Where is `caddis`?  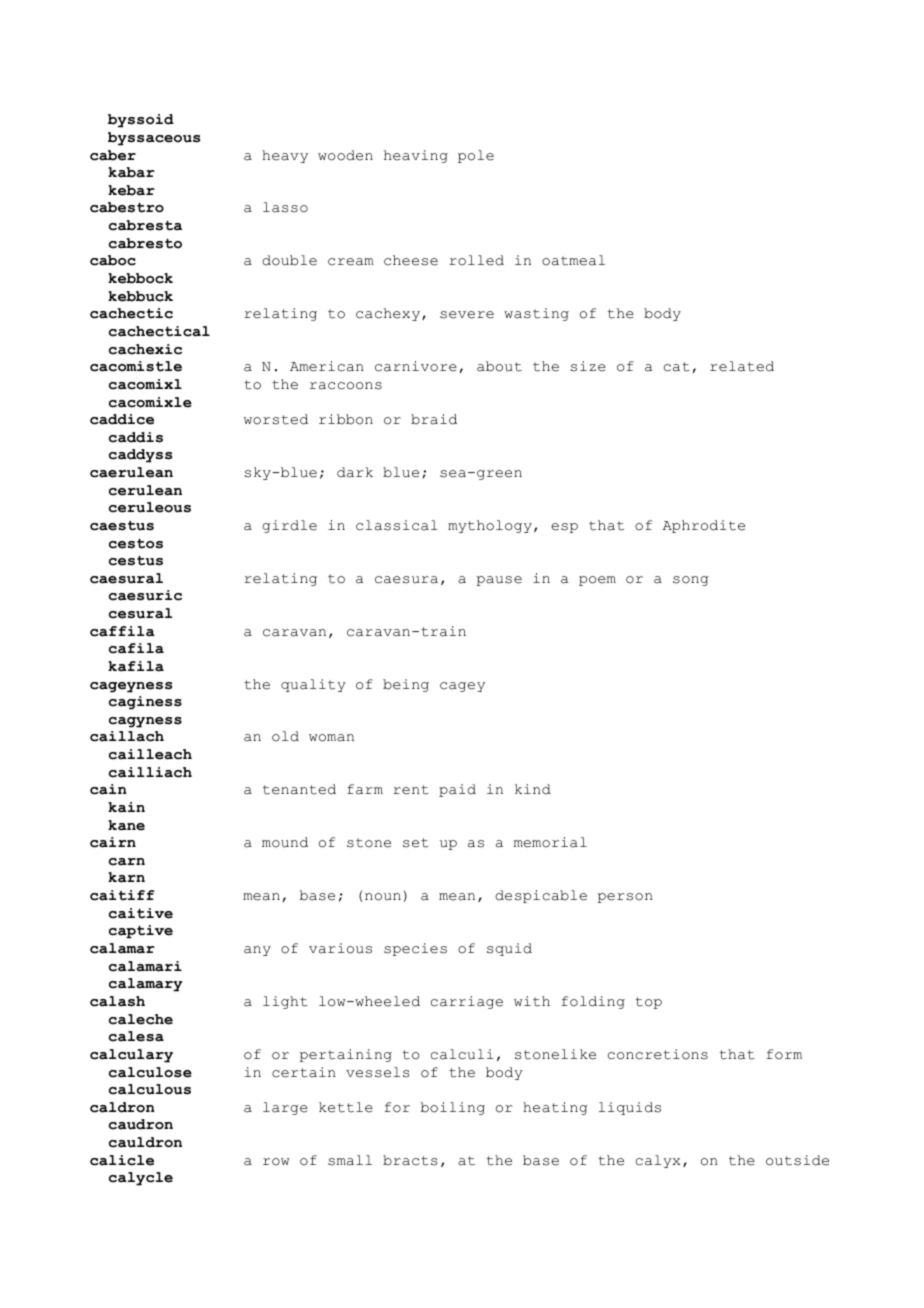
caddis is located at coordinates (136, 437).
